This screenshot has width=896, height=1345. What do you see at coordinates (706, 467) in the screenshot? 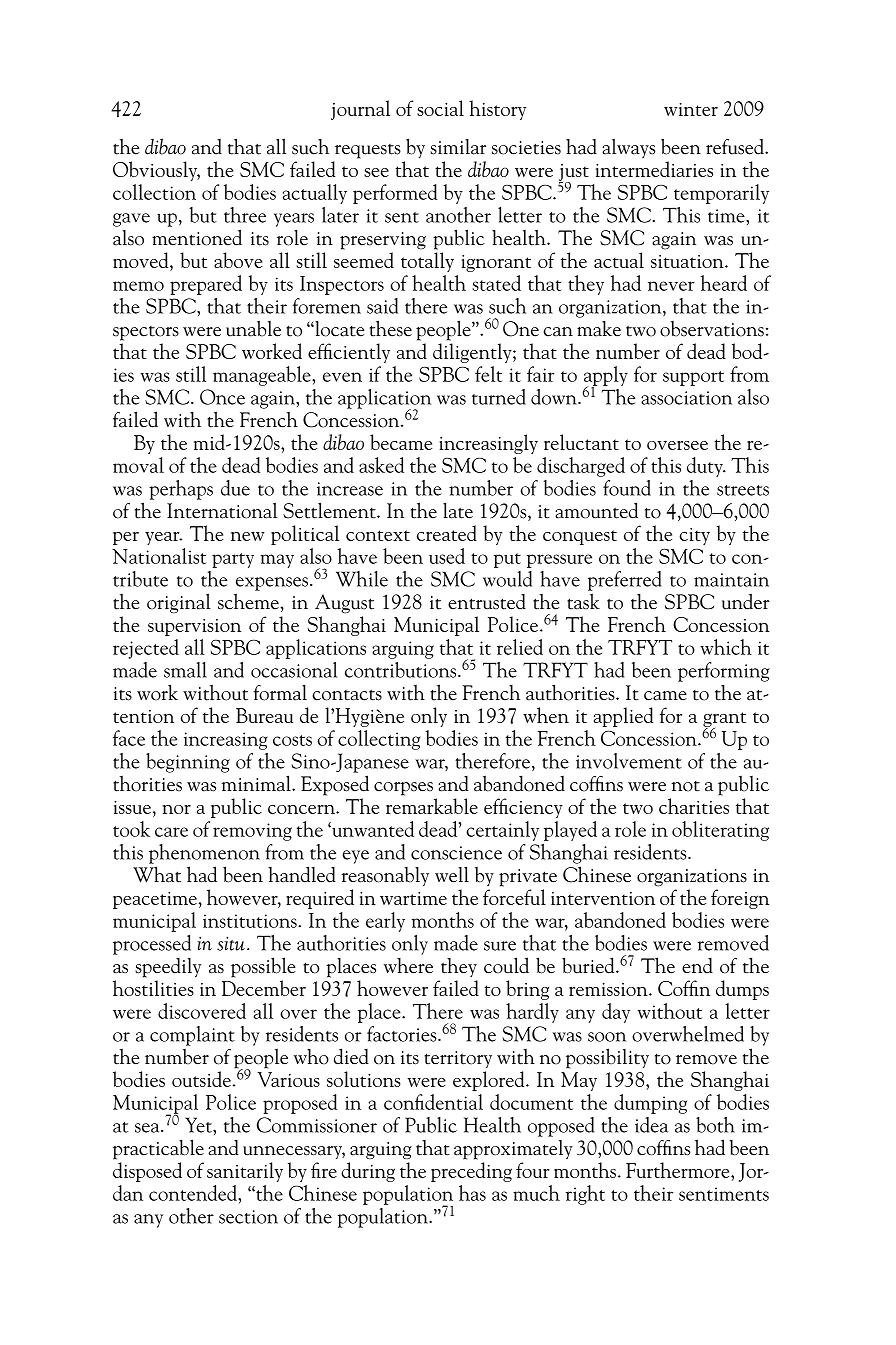
I see `duty` at bounding box center [706, 467].
